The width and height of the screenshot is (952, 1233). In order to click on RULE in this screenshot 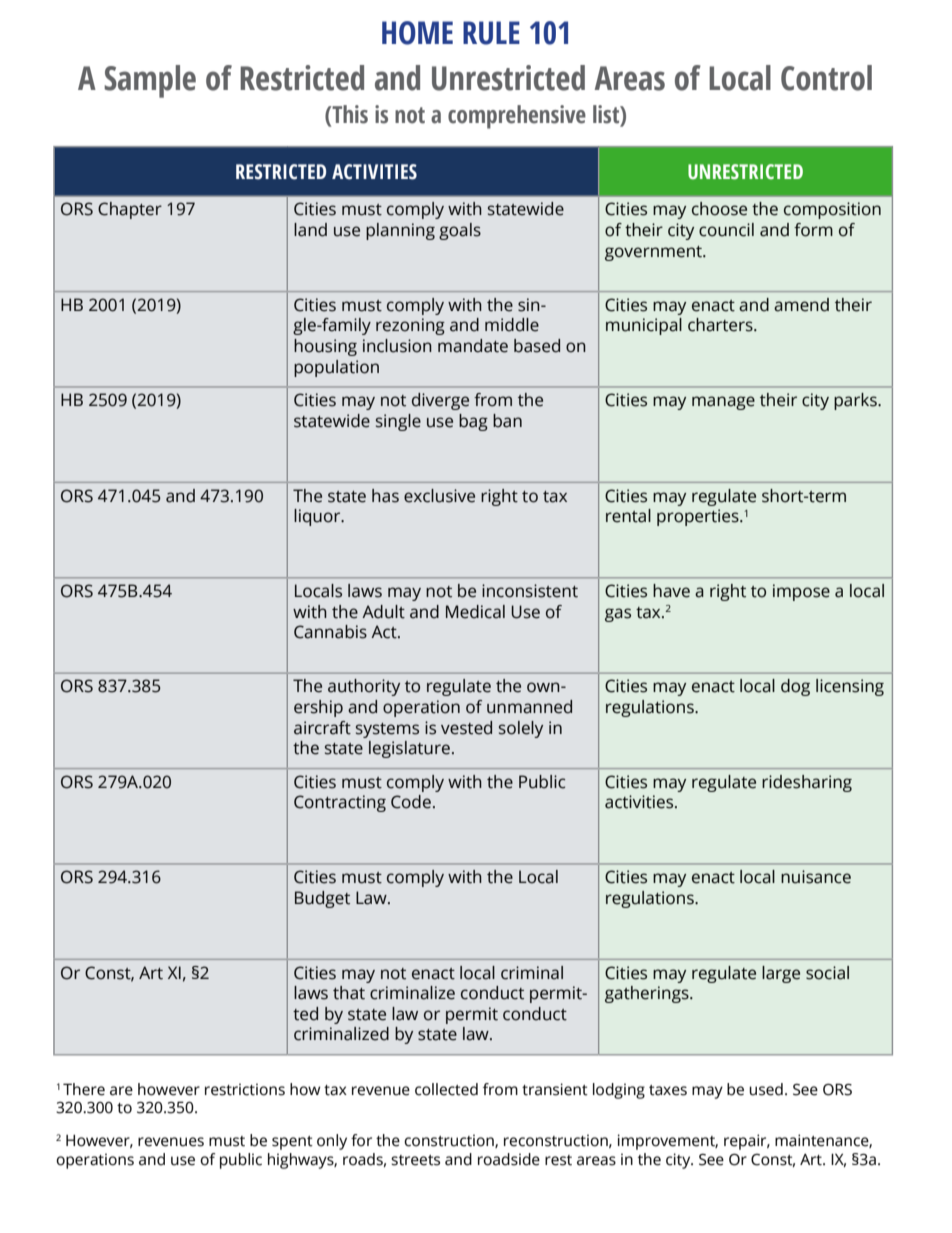, I will do `click(491, 33)`.
